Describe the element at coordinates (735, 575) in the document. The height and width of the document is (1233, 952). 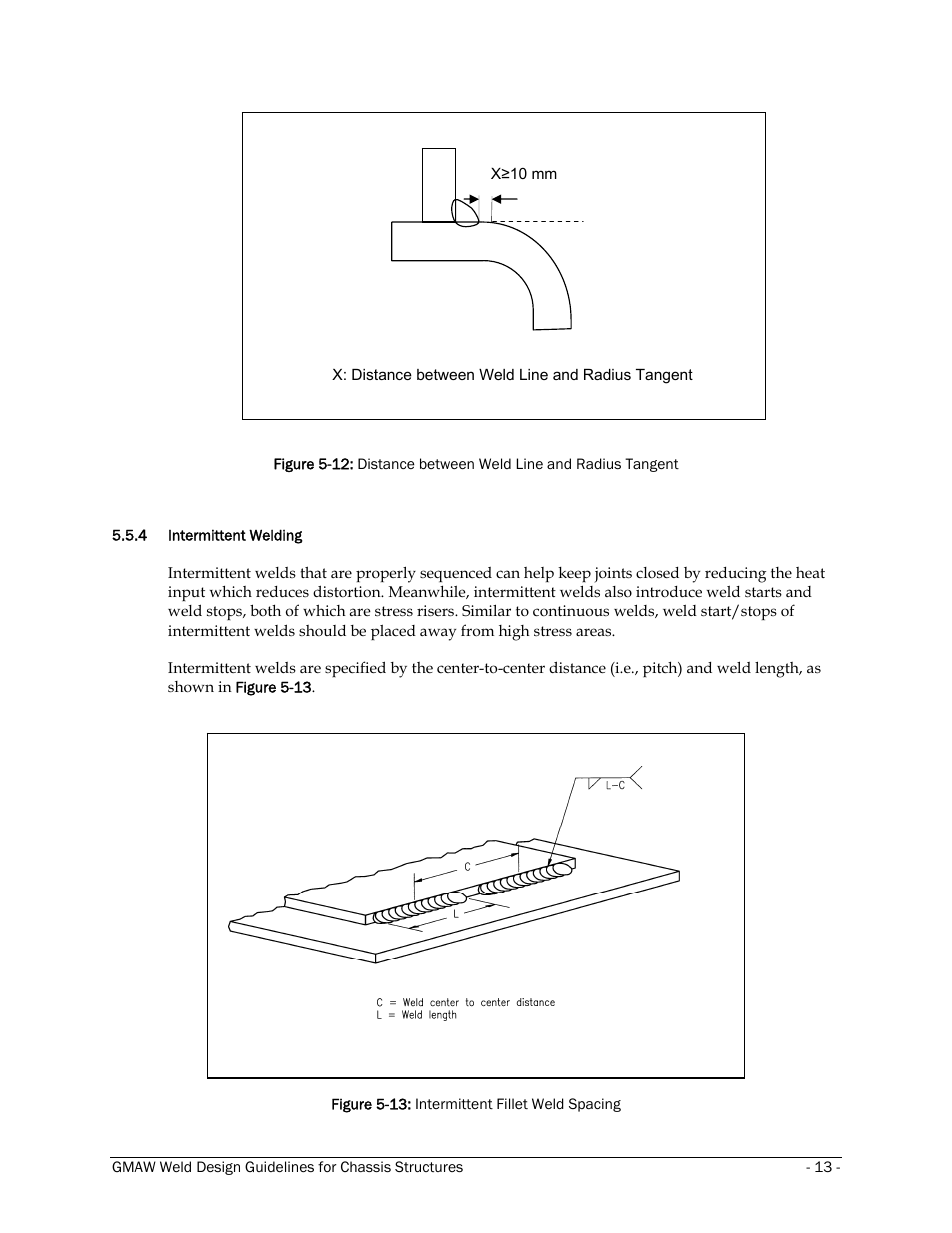
I see `reducing` at that location.
